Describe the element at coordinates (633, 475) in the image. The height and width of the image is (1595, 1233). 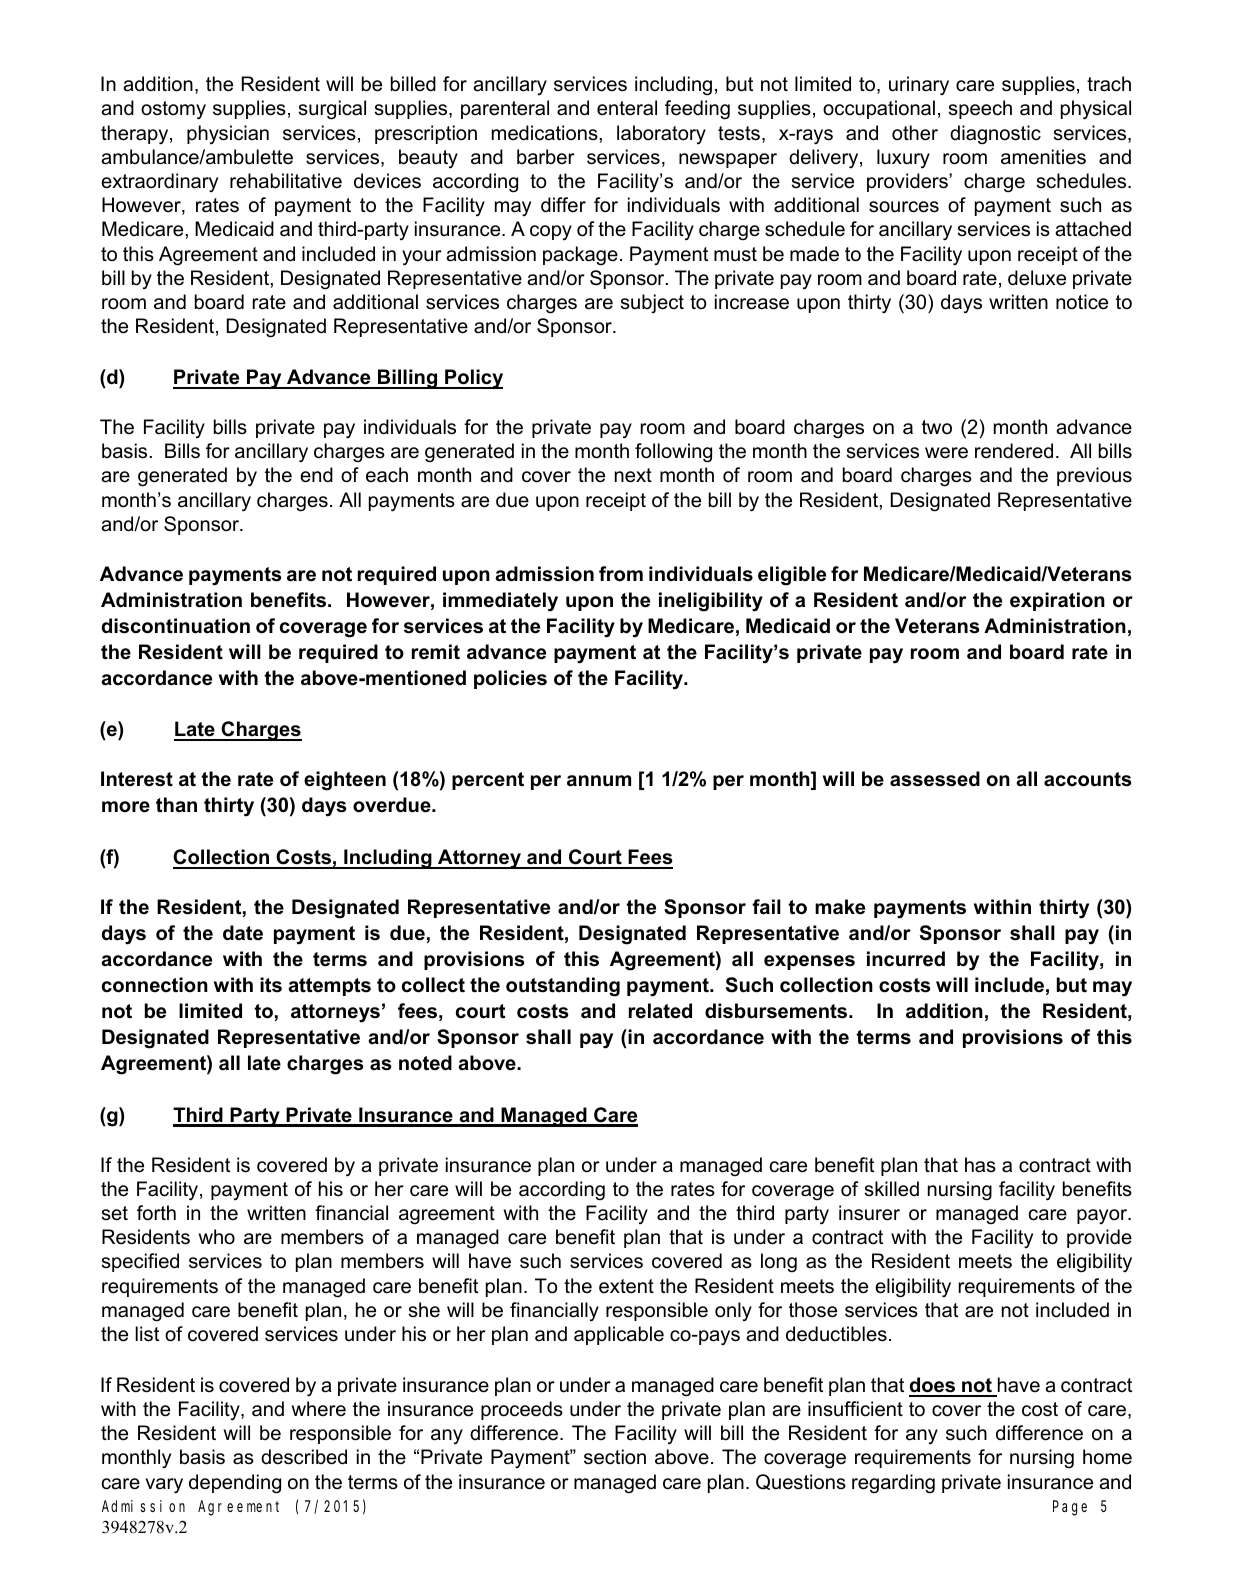
I see `next` at that location.
